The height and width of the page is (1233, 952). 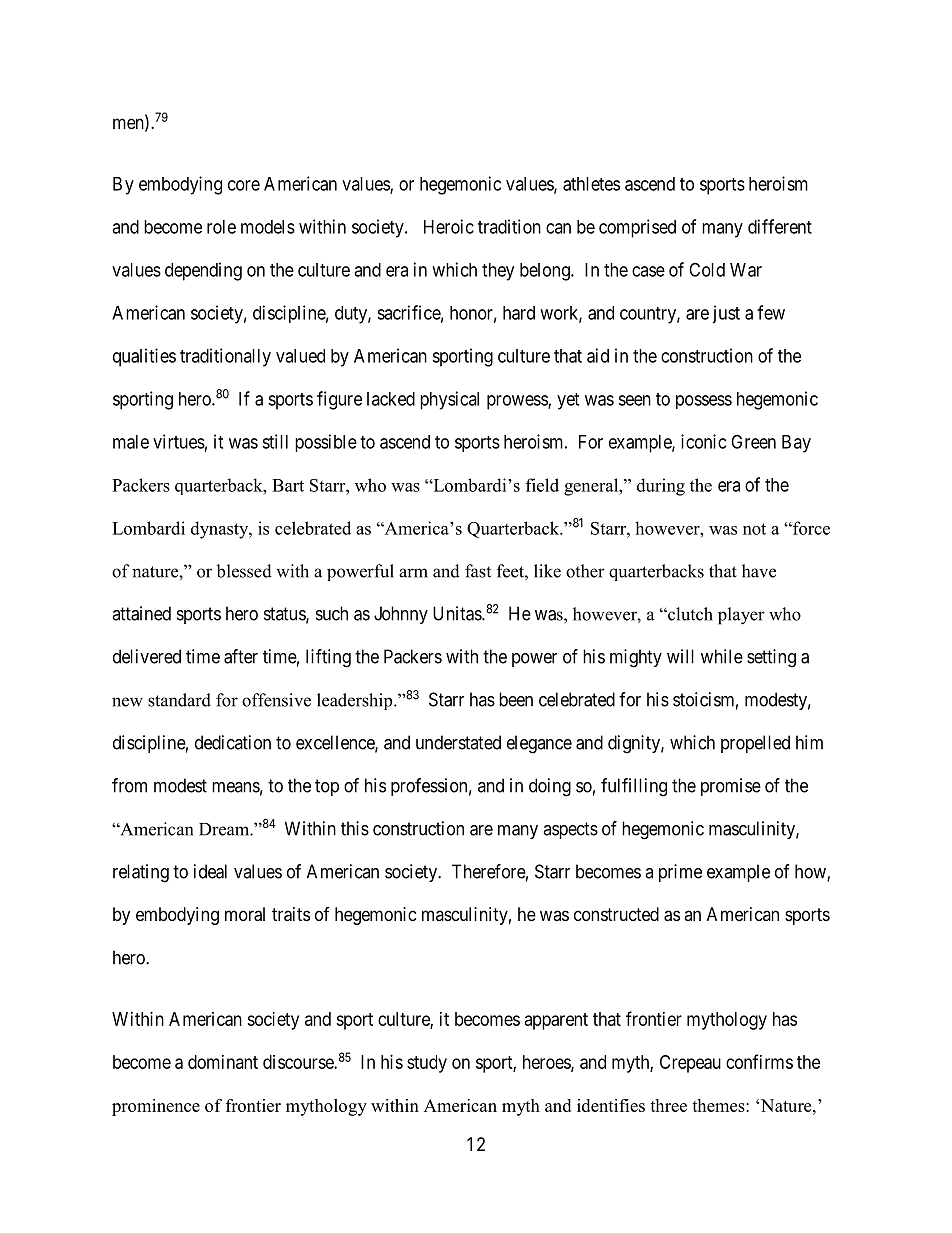 I want to click on dedication, so click(x=233, y=742).
